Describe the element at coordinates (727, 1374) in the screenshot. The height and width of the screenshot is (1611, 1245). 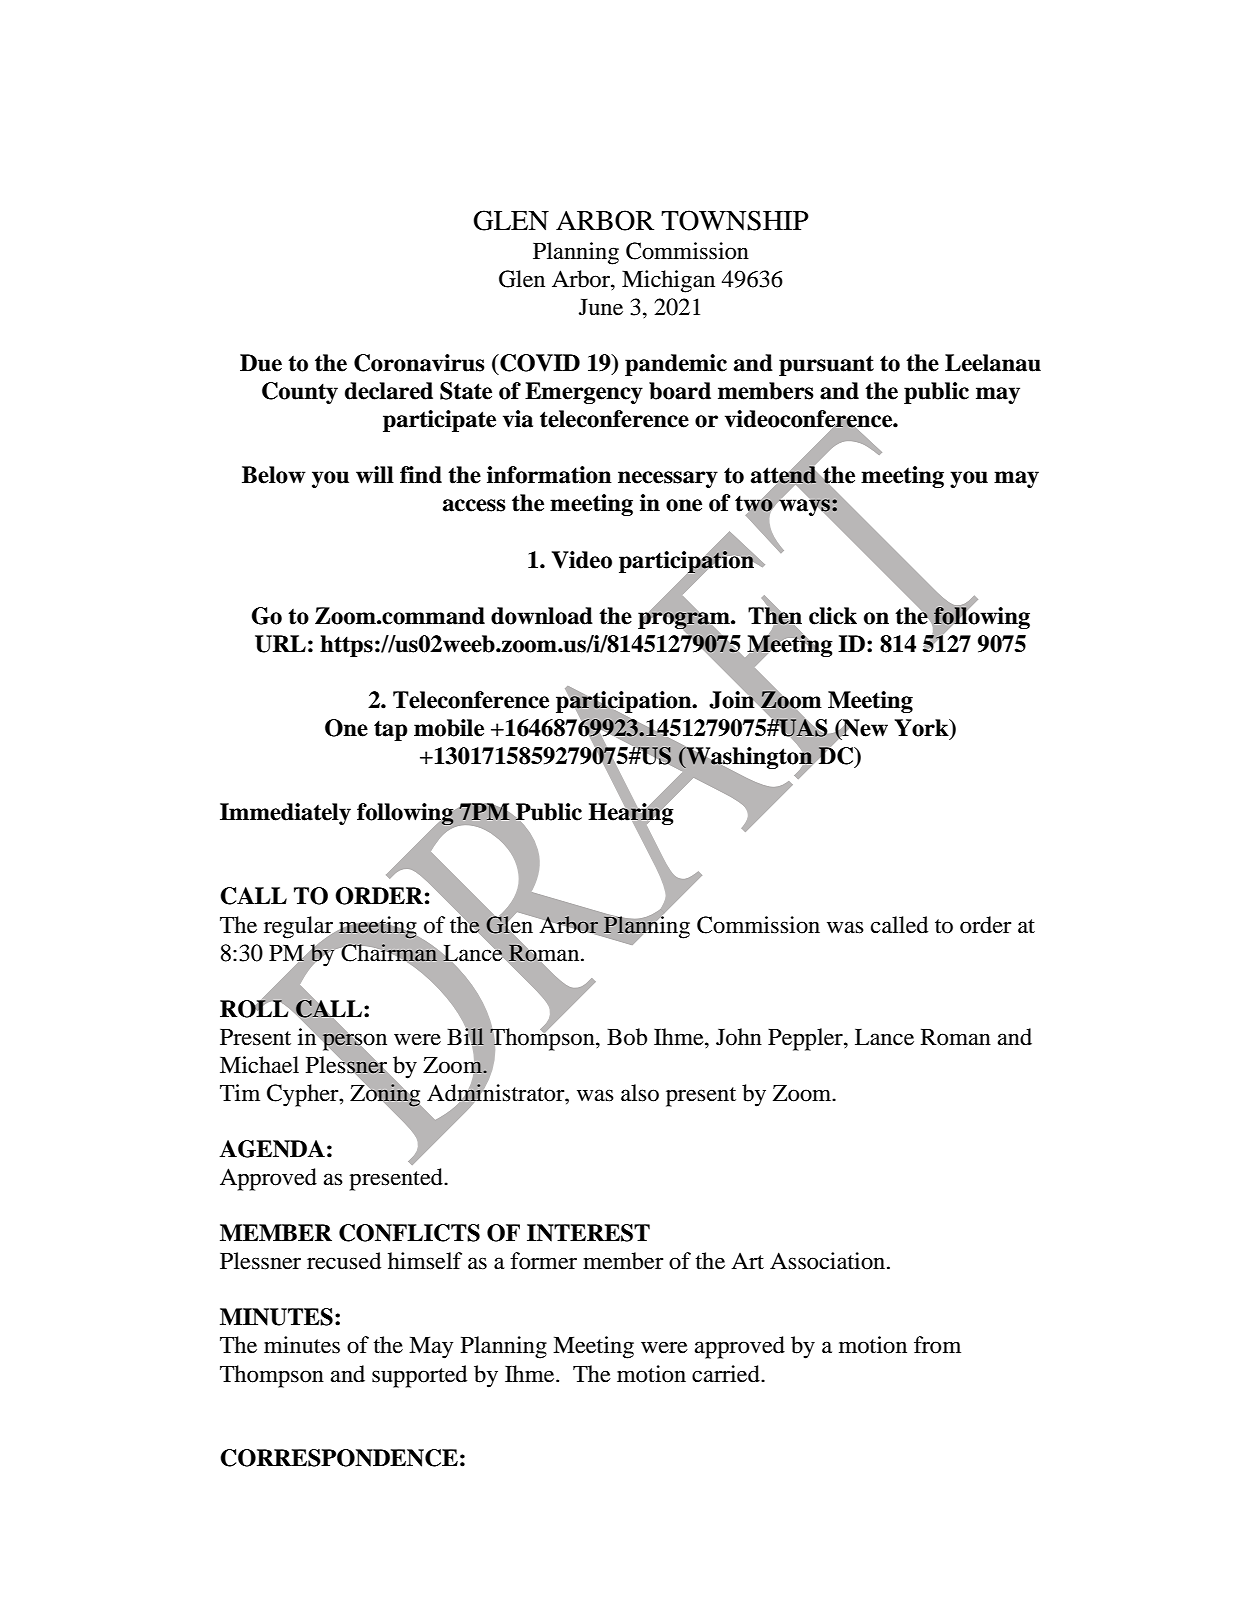
I see `carried` at that location.
